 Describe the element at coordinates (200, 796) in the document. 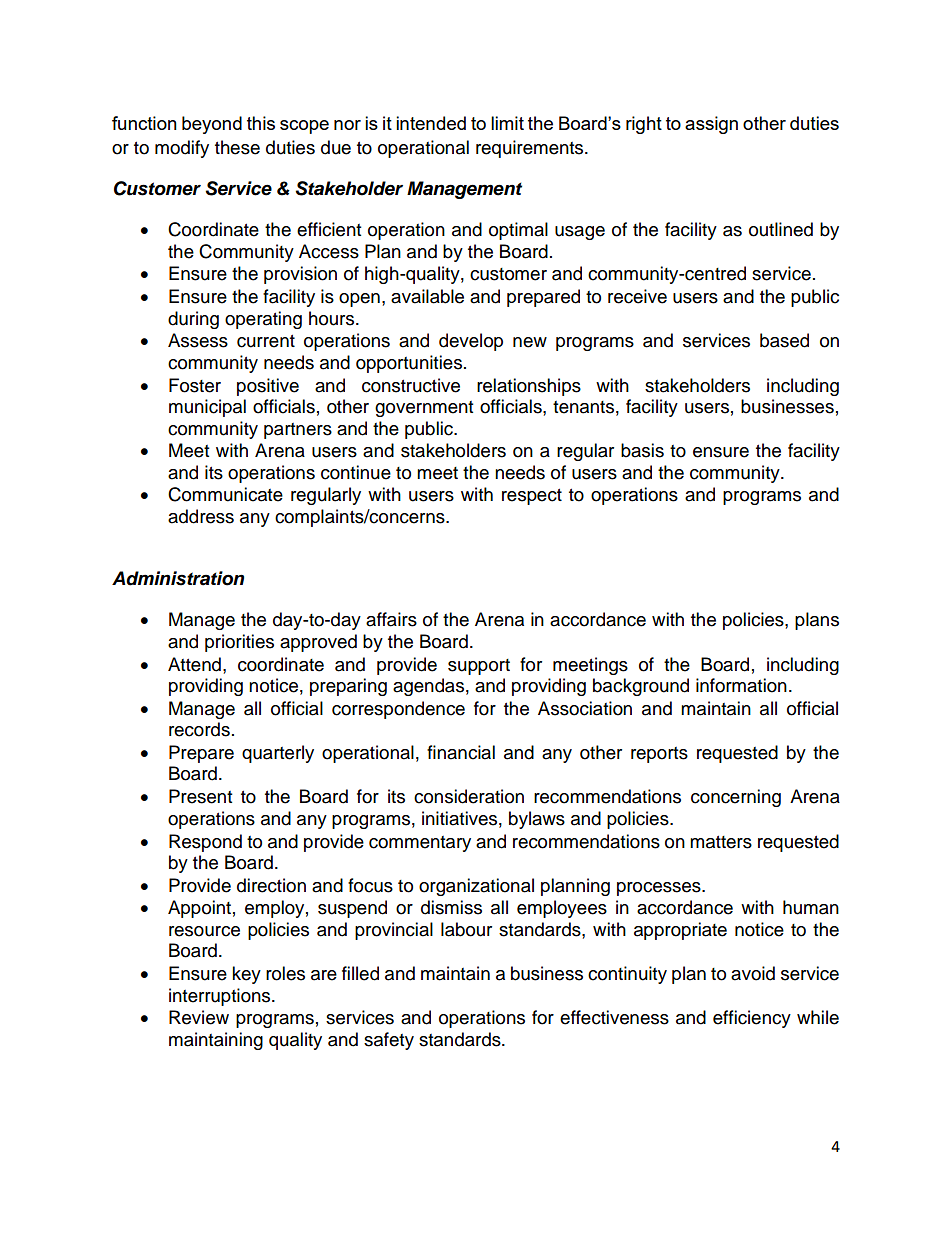

I see `Present` at that location.
